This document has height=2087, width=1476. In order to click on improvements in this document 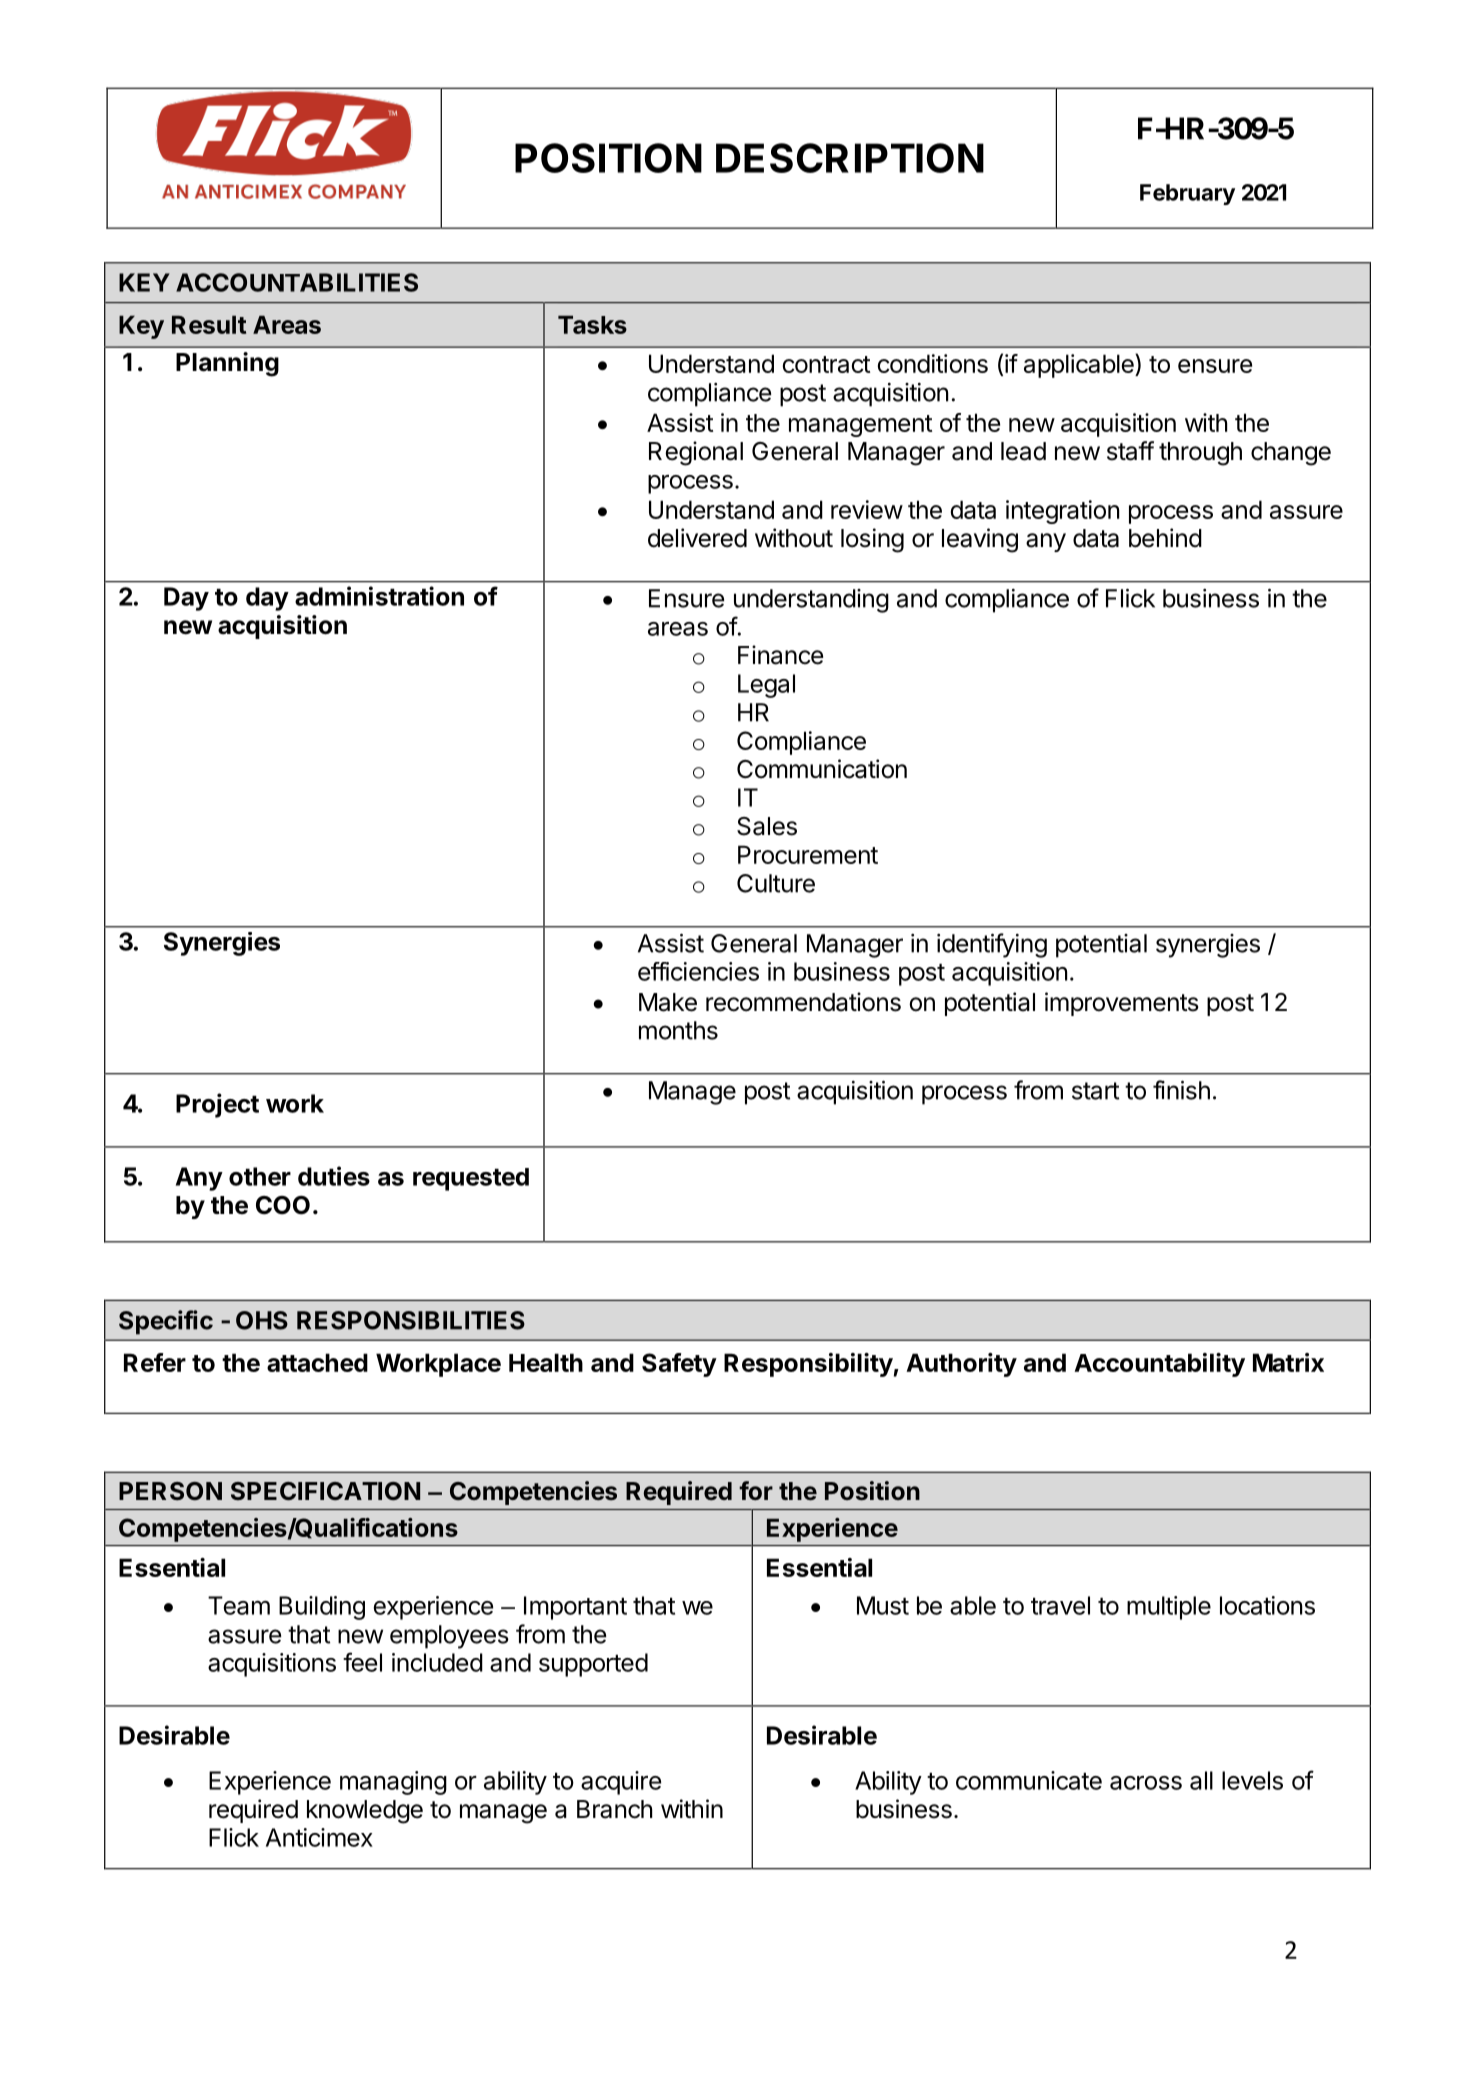, I will do `click(1122, 1004)`.
